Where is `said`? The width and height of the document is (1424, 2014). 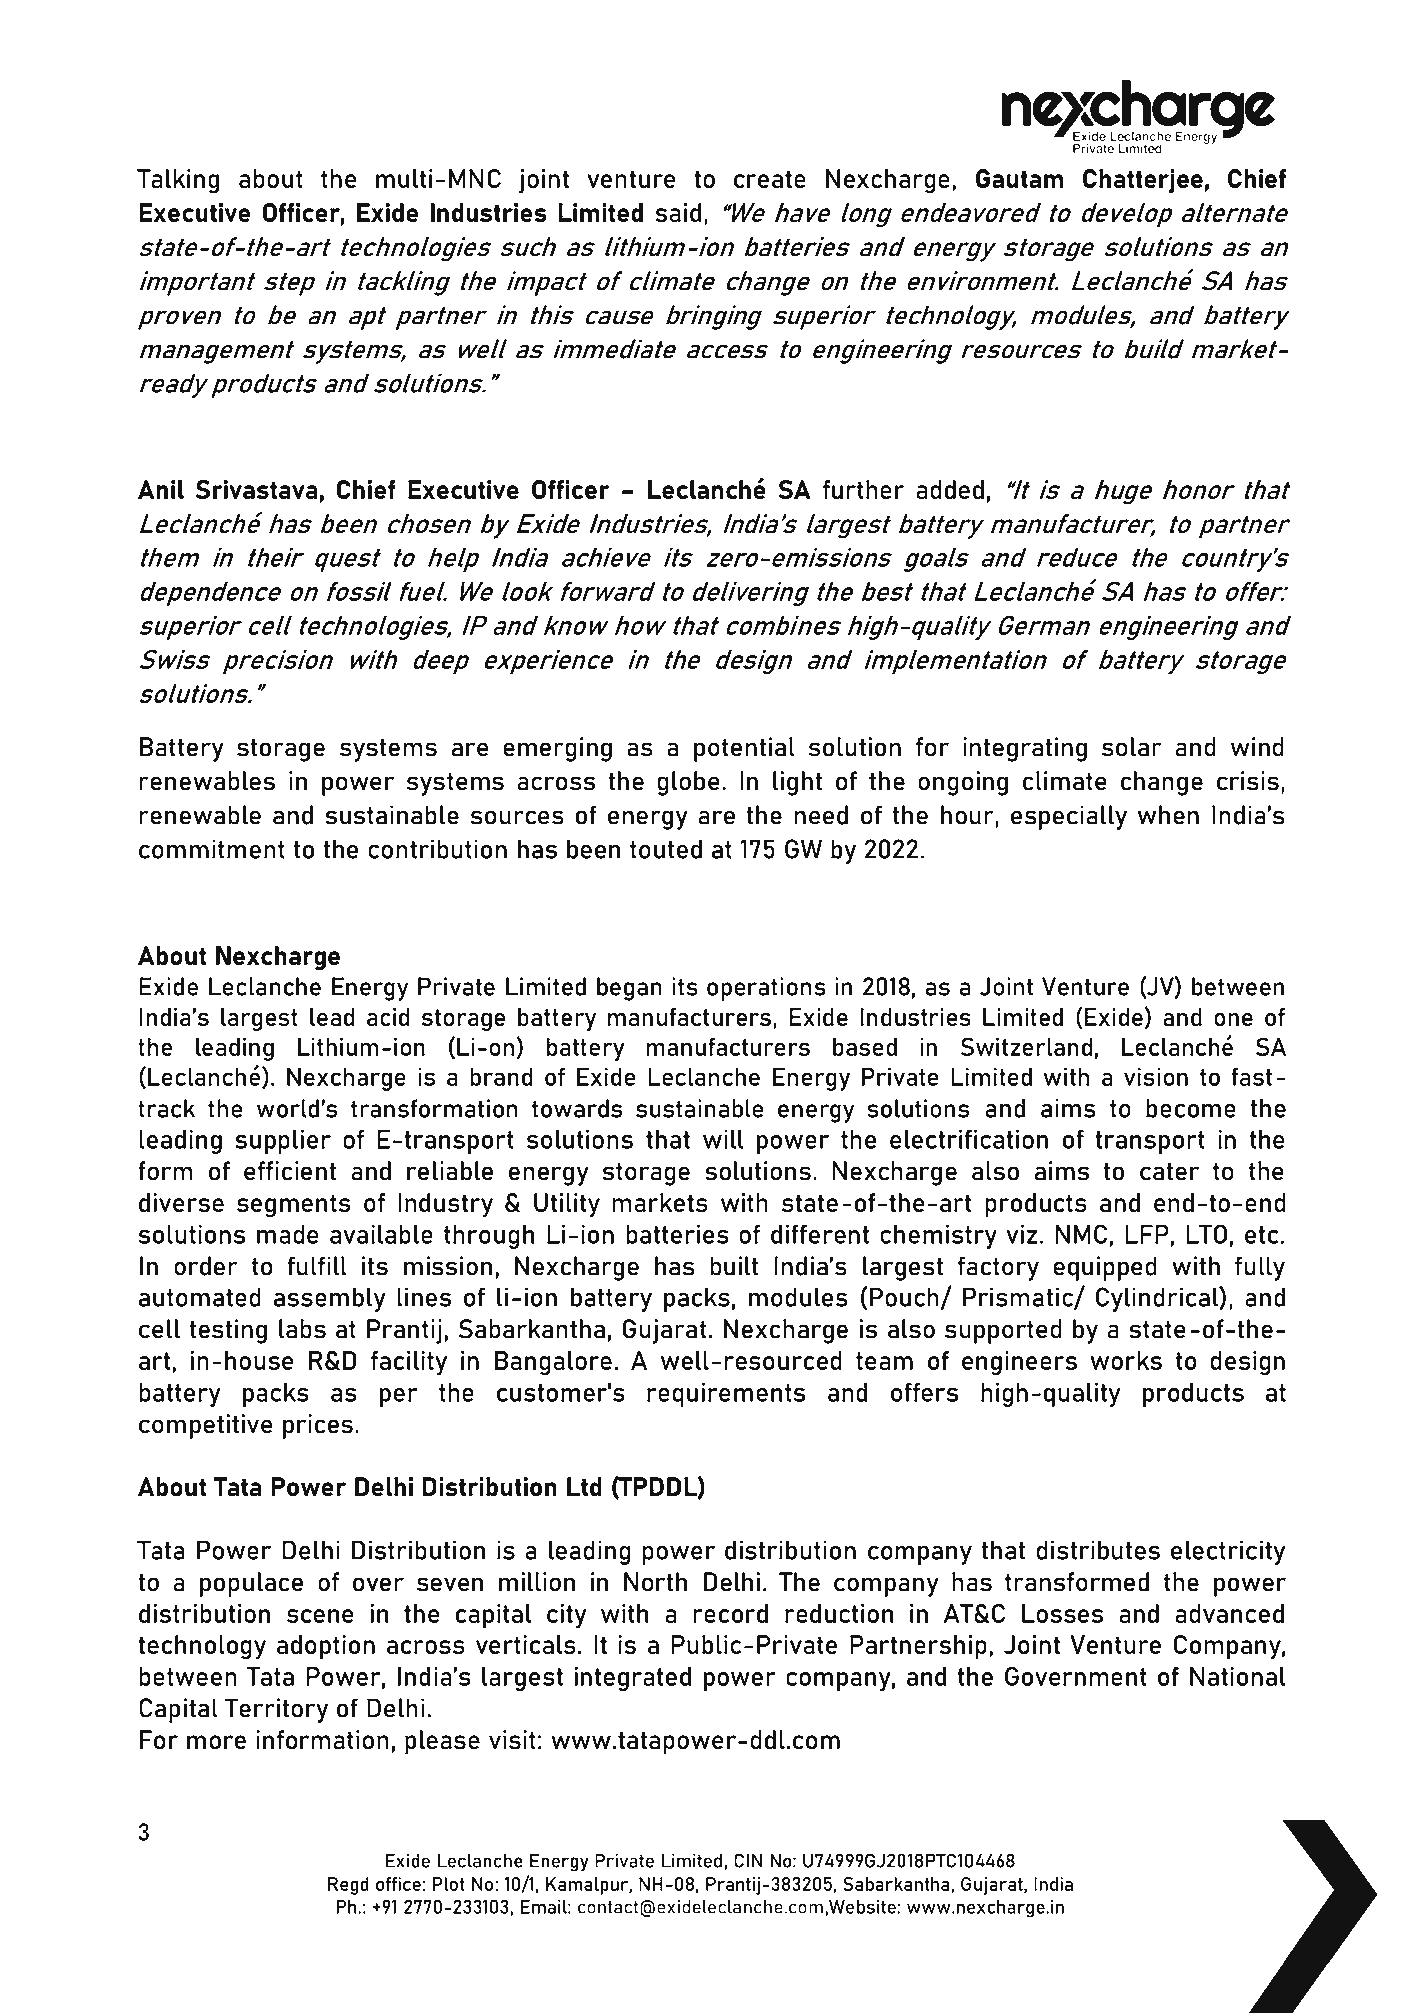
said is located at coordinates (678, 212).
